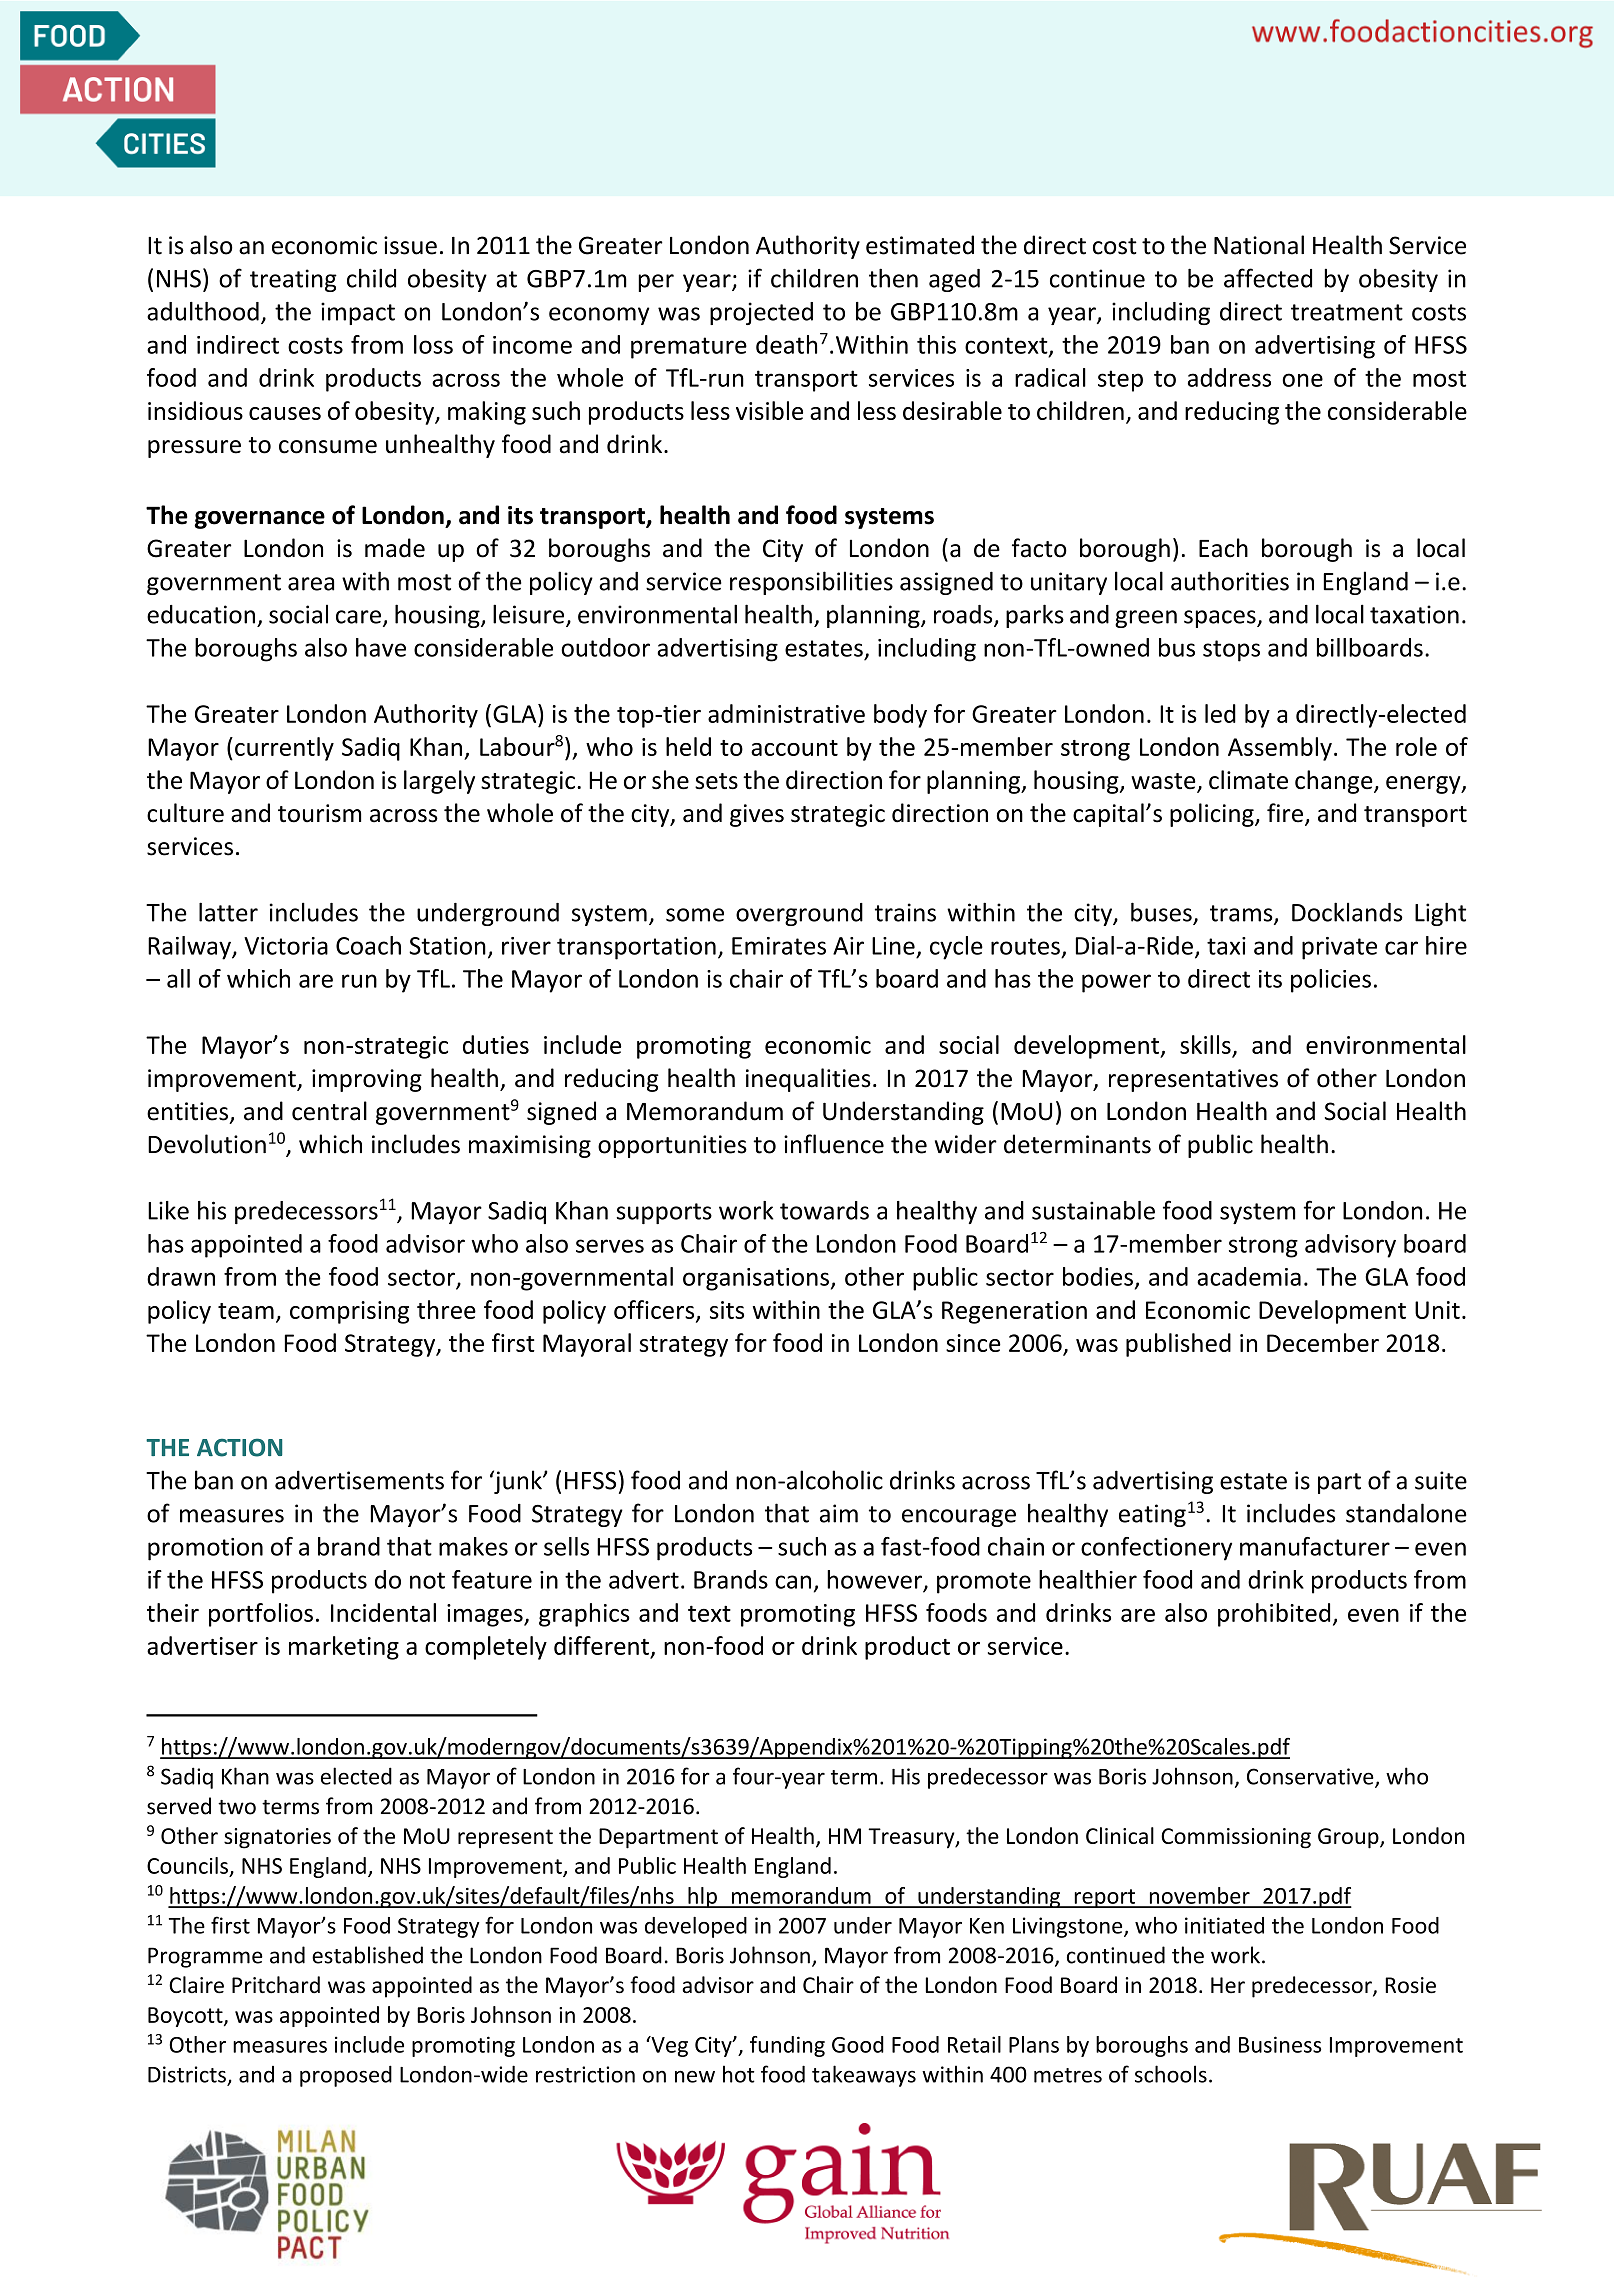 The height and width of the screenshot is (2284, 1614). I want to click on sits, so click(727, 1310).
